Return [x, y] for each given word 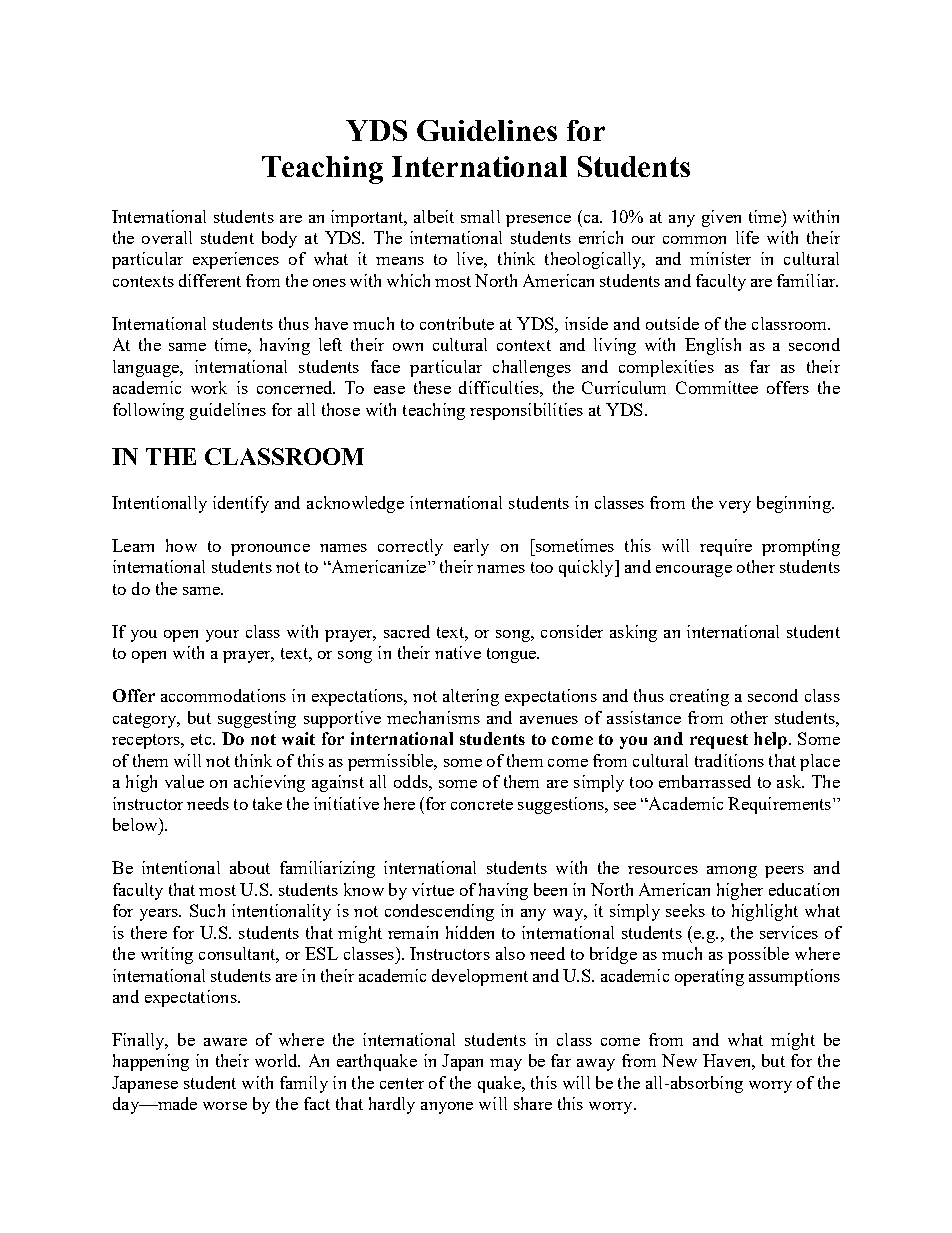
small [480, 216]
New [679, 1060]
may [506, 1065]
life [747, 237]
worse [225, 1106]
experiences [236, 260]
